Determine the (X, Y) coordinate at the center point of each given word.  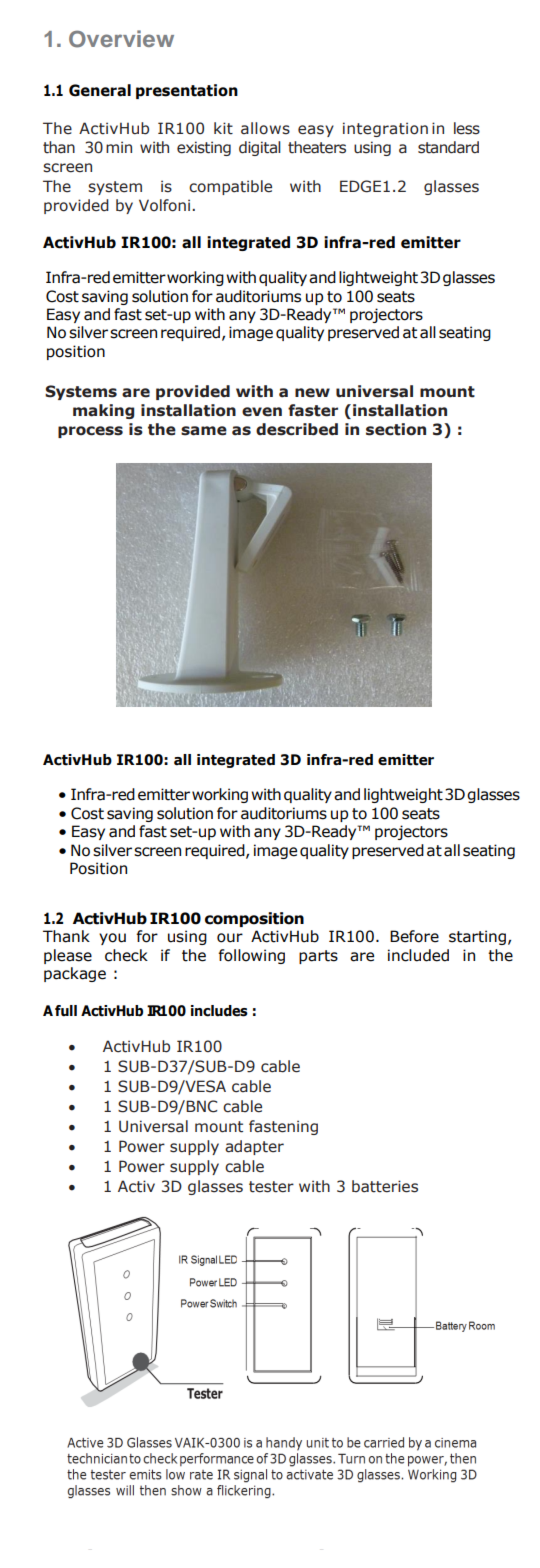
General (100, 90)
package (75, 974)
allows (265, 128)
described (297, 429)
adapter (254, 1147)
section (396, 429)
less (467, 128)
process (90, 432)
